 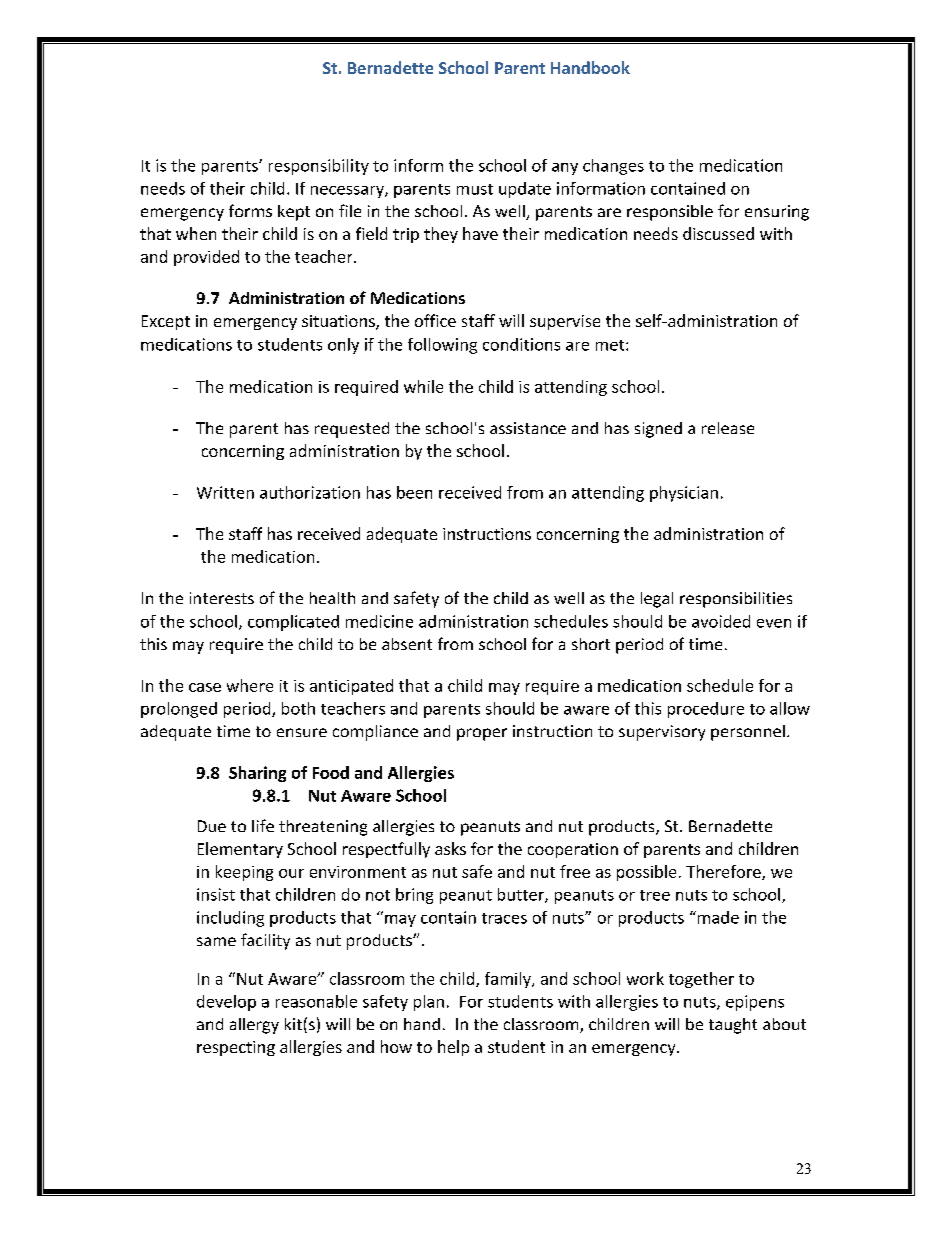 I want to click on help, so click(x=453, y=1048).
